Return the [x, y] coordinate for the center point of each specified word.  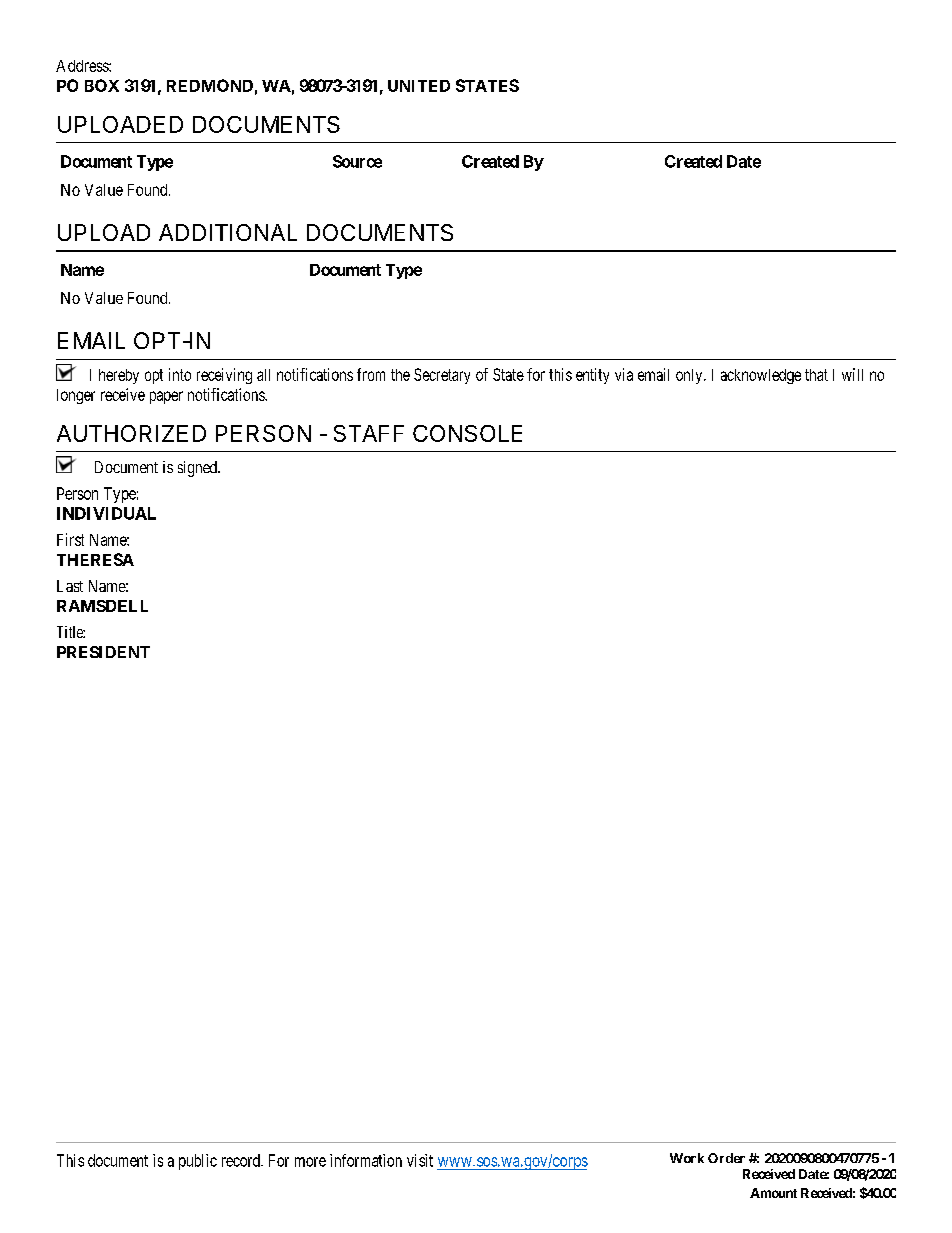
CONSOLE [467, 433]
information [366, 1160]
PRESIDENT [103, 652]
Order [726, 1158]
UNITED [419, 86]
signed [198, 469]
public [198, 1162]
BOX [102, 85]
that [816, 375]
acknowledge [761, 376]
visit [420, 1160]
